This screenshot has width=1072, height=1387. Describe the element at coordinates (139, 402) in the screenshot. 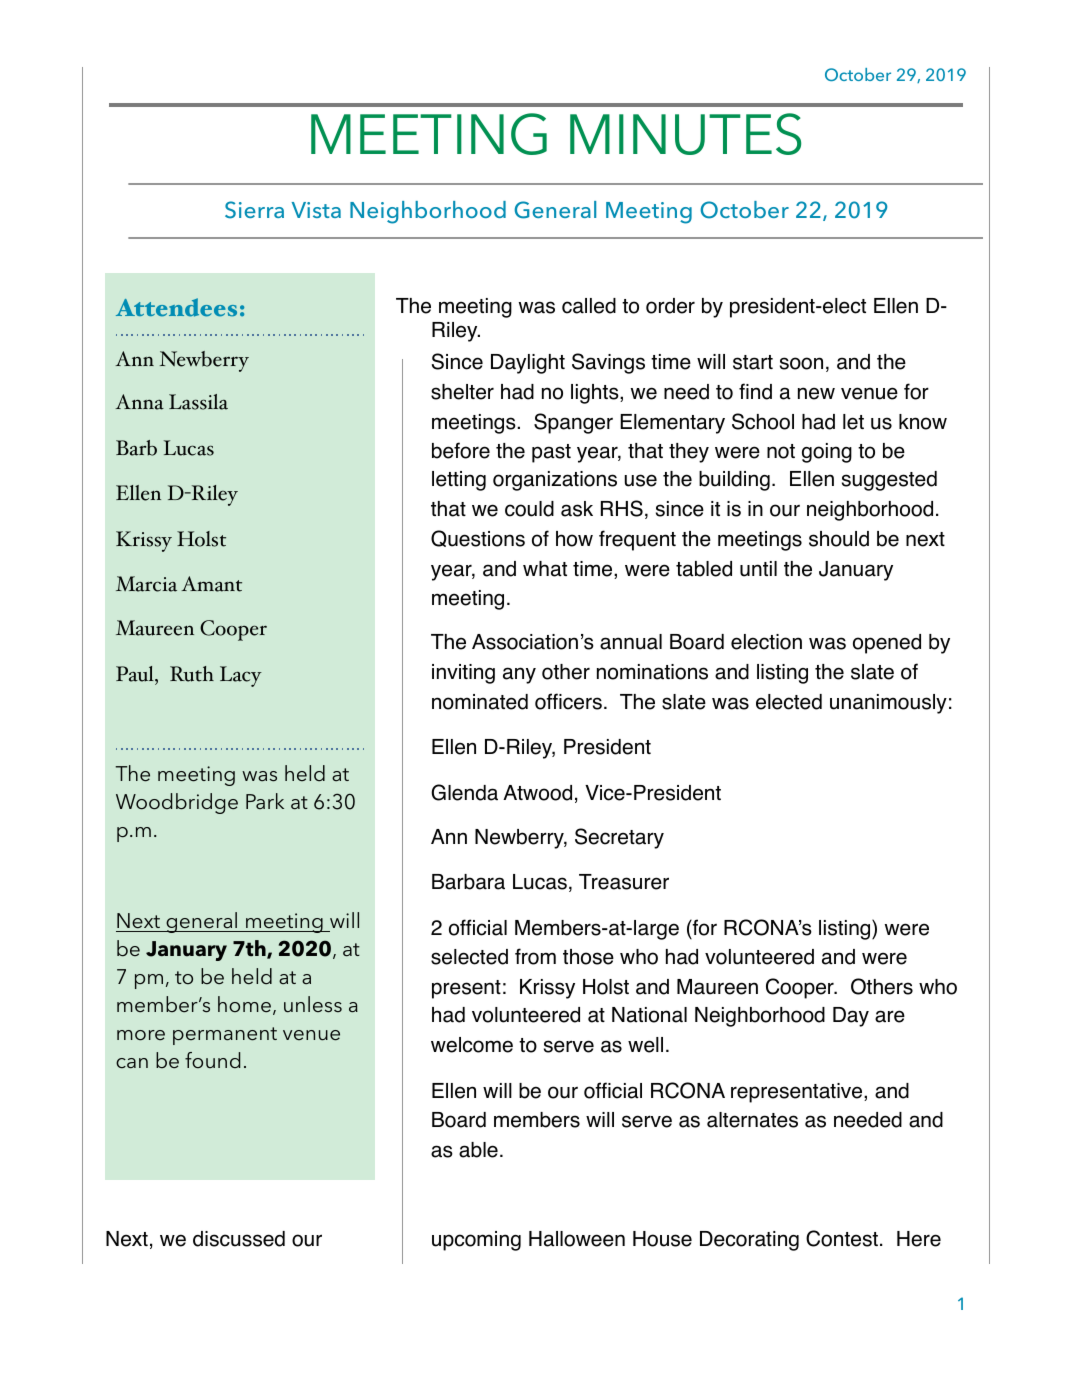

I see `Anna` at that location.
